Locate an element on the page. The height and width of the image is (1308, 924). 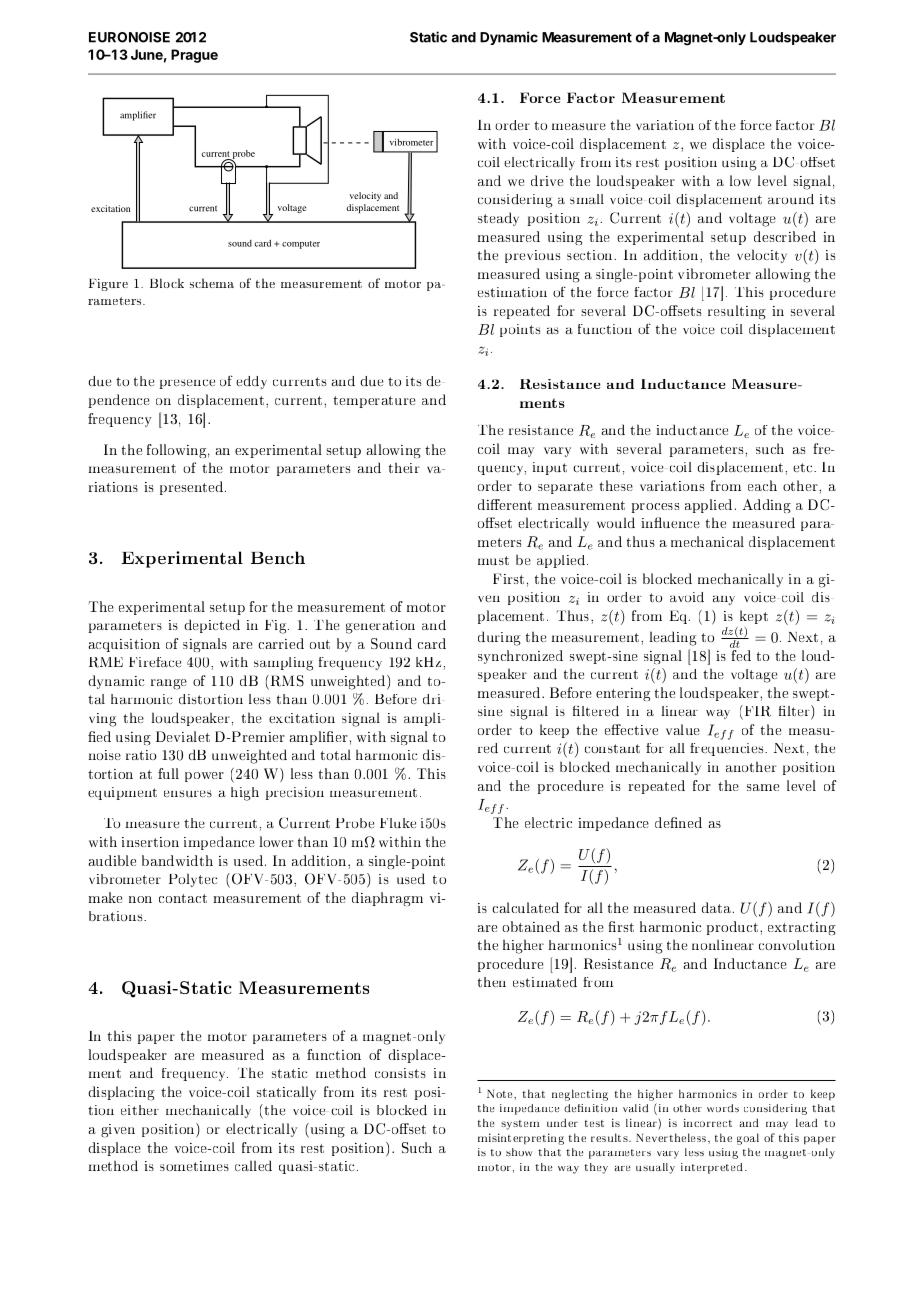
resulting is located at coordinates (737, 312).
